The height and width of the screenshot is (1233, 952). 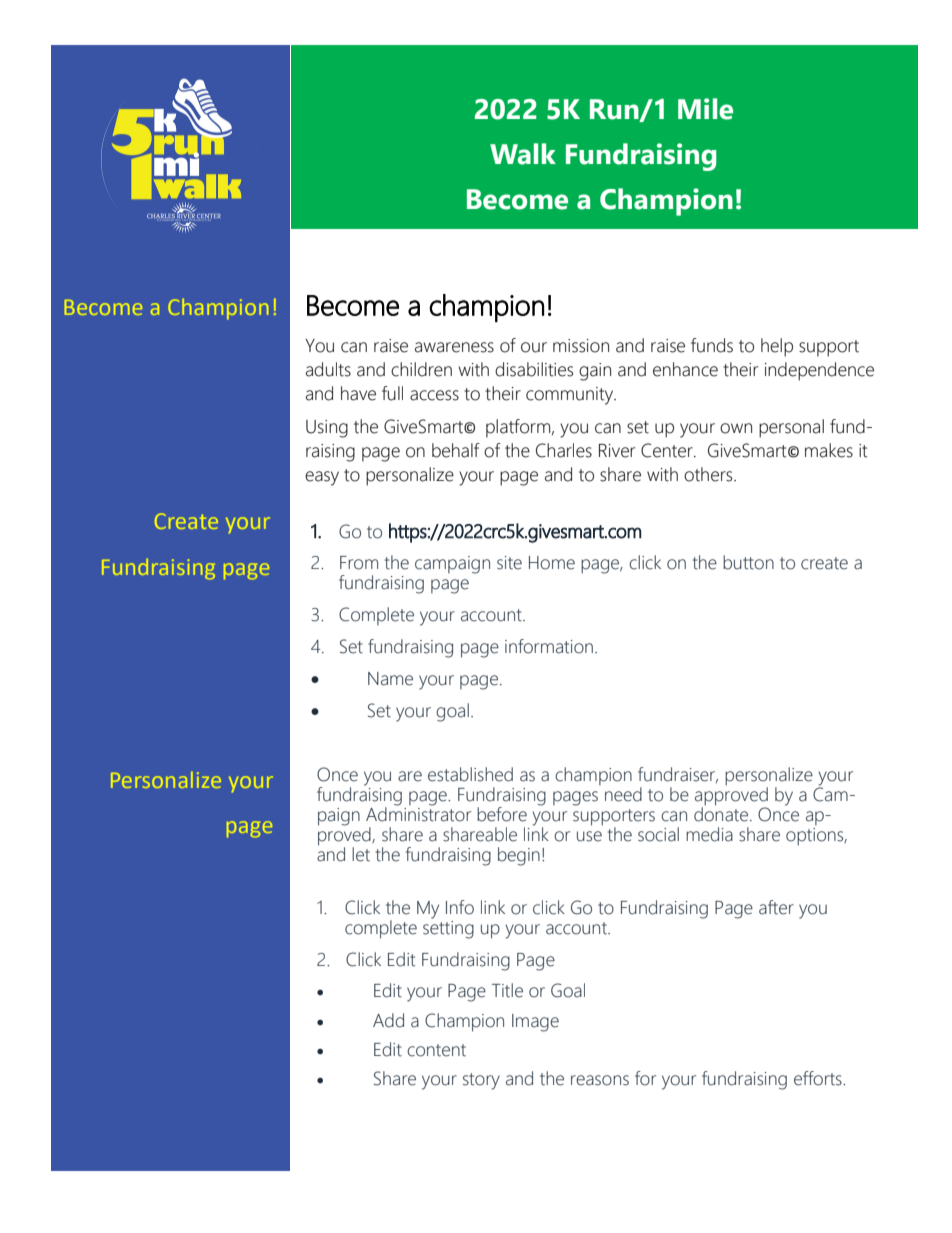 What do you see at coordinates (777, 347) in the screenshot?
I see `help` at bounding box center [777, 347].
